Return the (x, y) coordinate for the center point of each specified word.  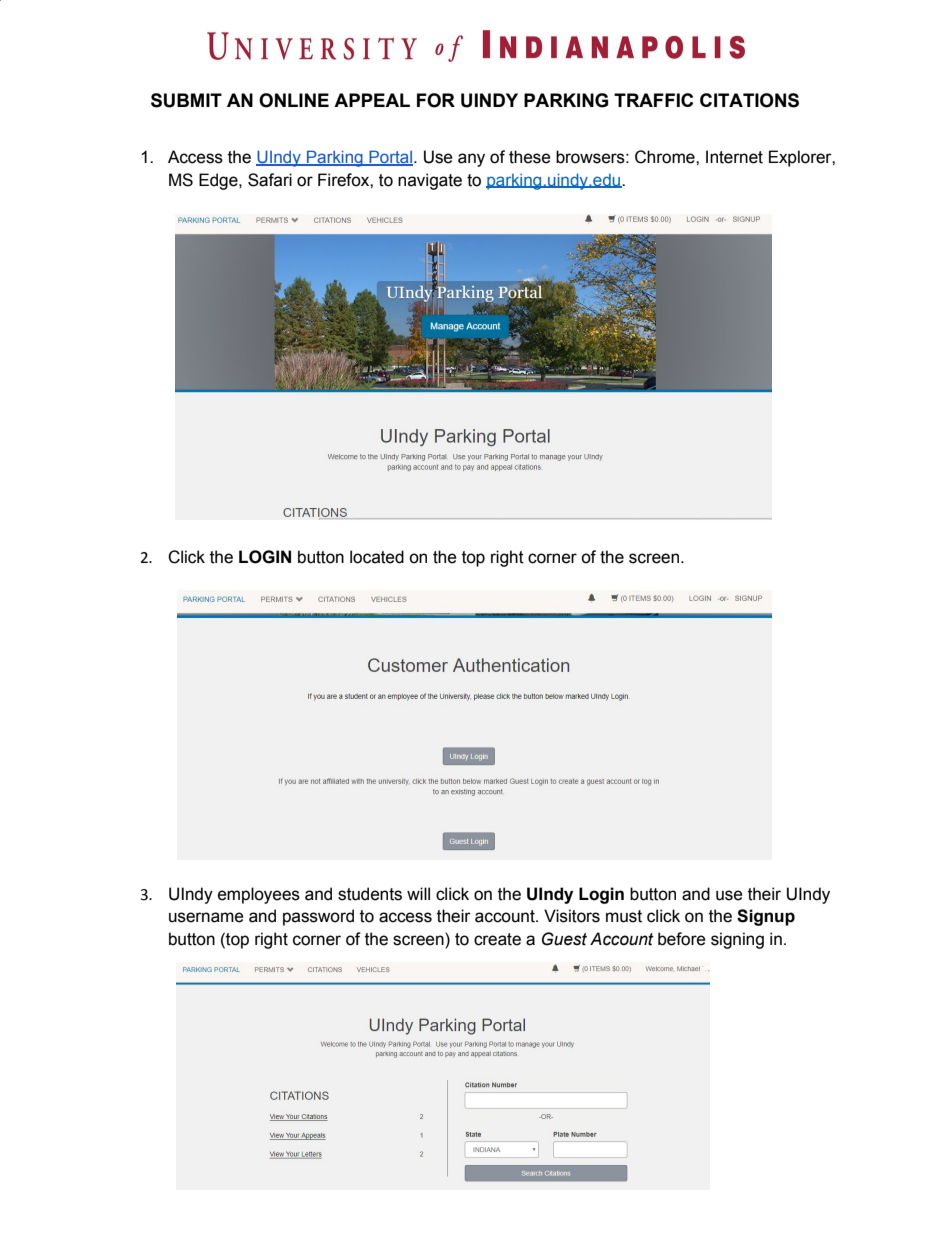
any (471, 160)
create (497, 939)
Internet (734, 157)
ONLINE (294, 100)
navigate (430, 181)
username (206, 917)
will (418, 893)
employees (259, 895)
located (377, 557)
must (624, 916)
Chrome (666, 157)
